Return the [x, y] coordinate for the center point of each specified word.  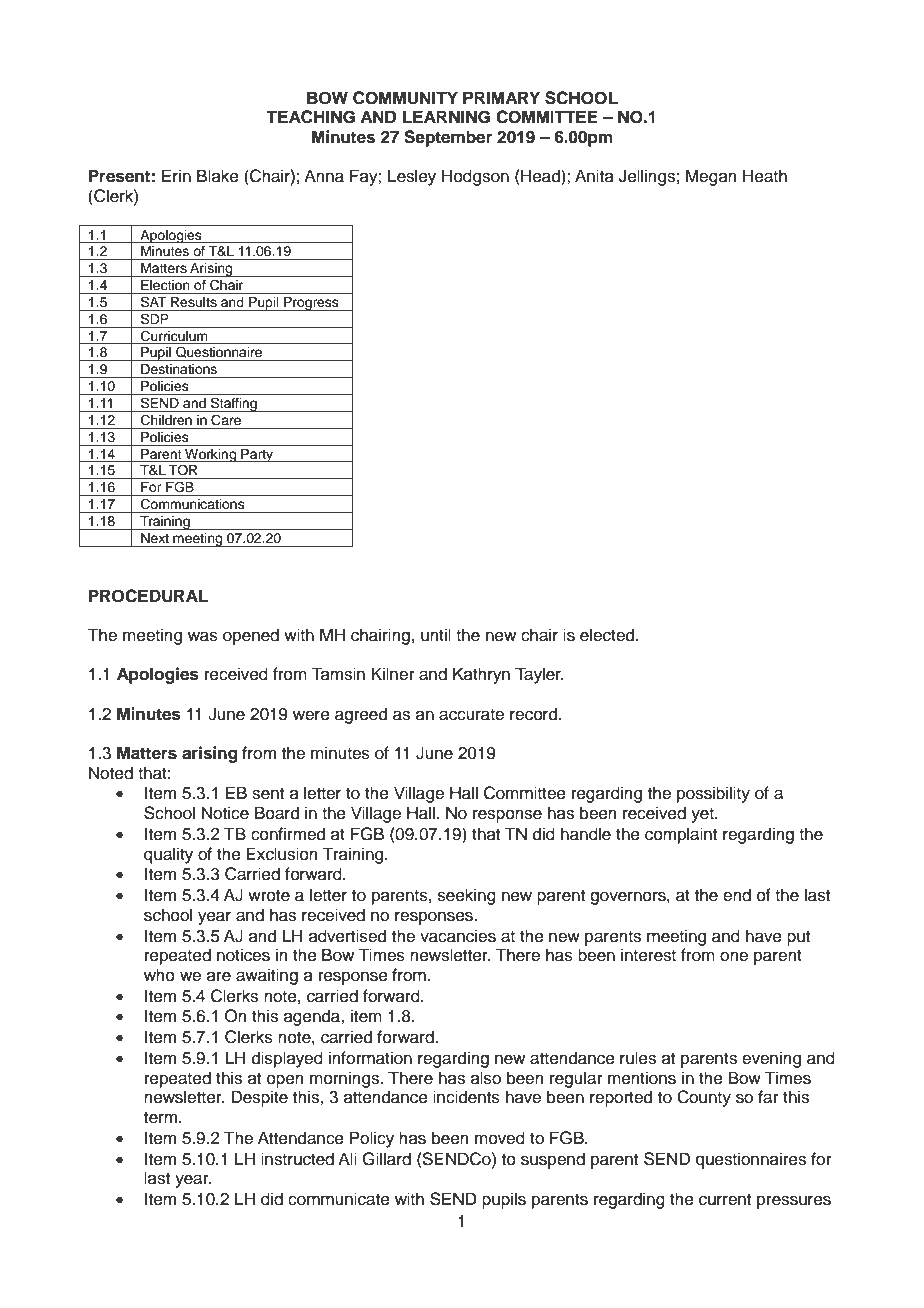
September [448, 138]
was [203, 636]
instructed [297, 1159]
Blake [218, 176]
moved [500, 1138]
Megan [711, 177]
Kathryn [481, 675]
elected [608, 635]
